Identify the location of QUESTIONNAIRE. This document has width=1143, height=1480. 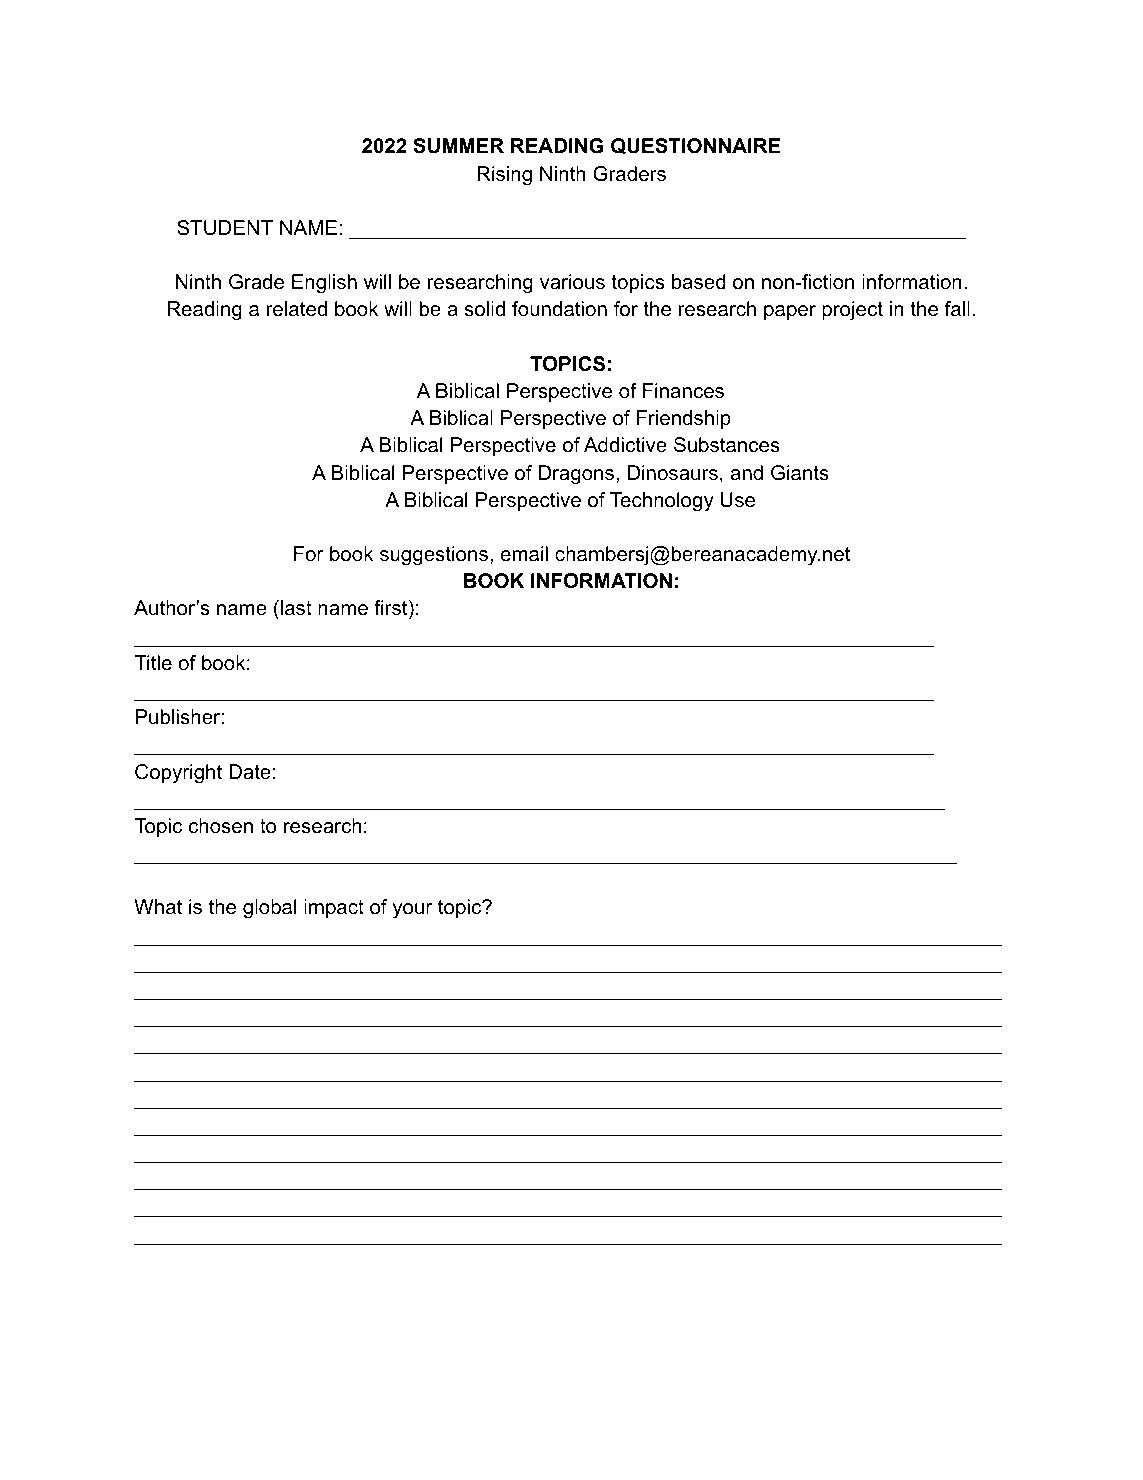
(695, 146).
